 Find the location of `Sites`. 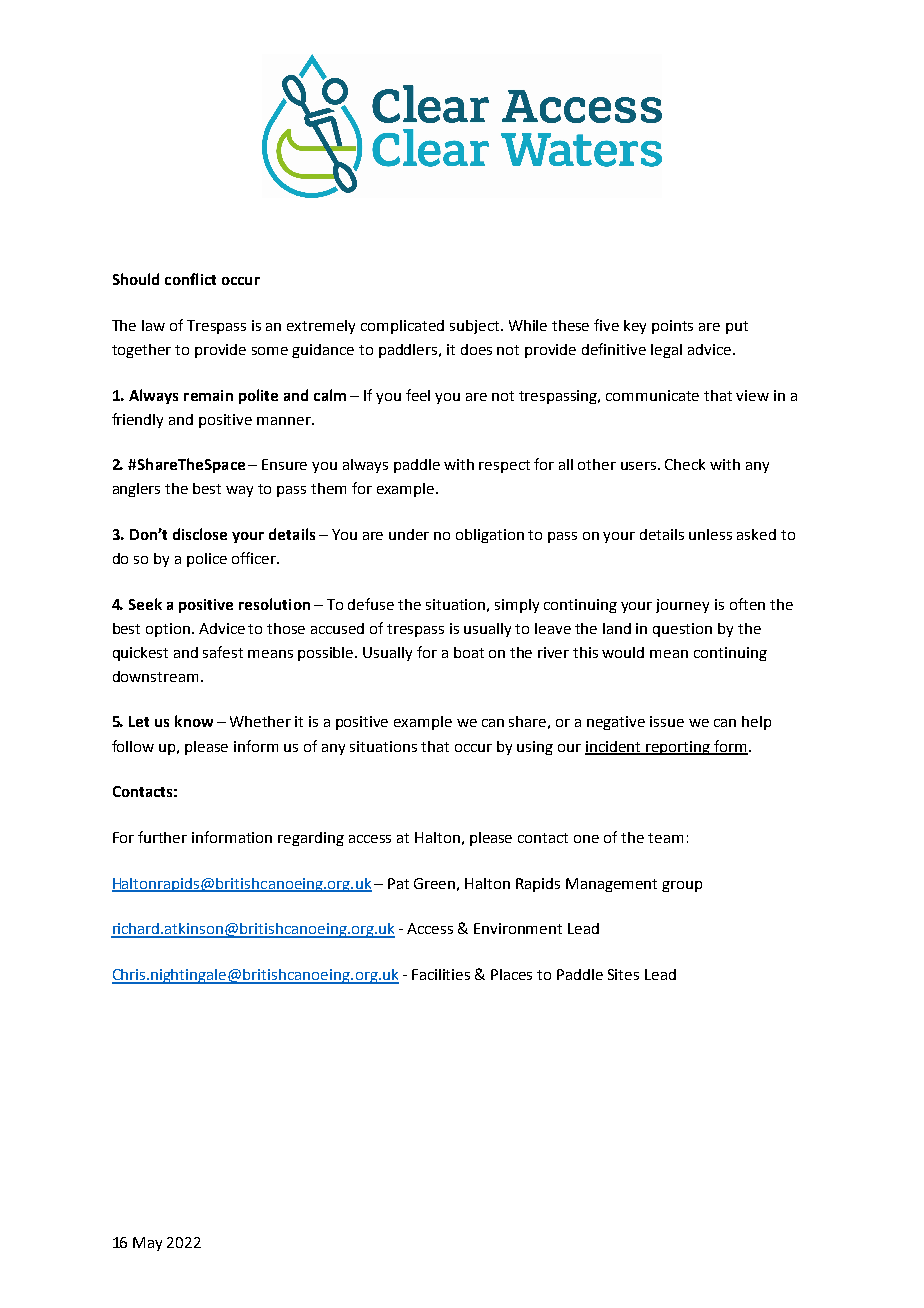

Sites is located at coordinates (623, 974).
